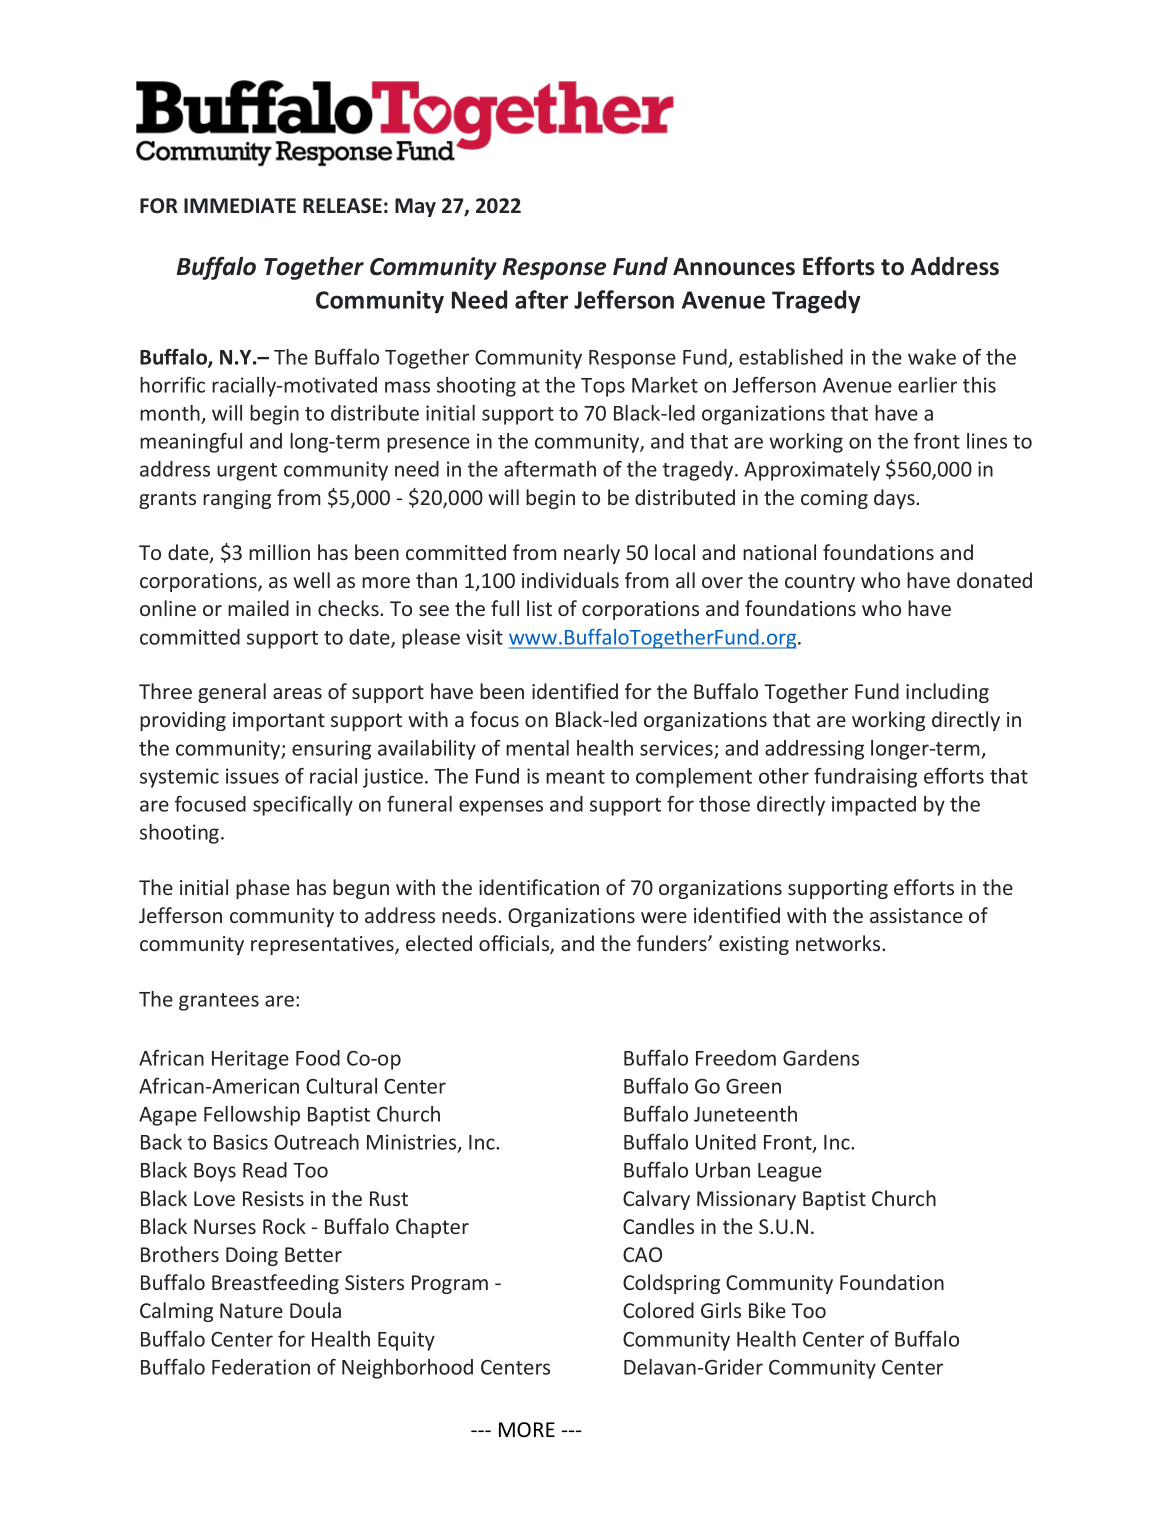 The image size is (1174, 1520). What do you see at coordinates (252, 776) in the document?
I see `issues` at bounding box center [252, 776].
